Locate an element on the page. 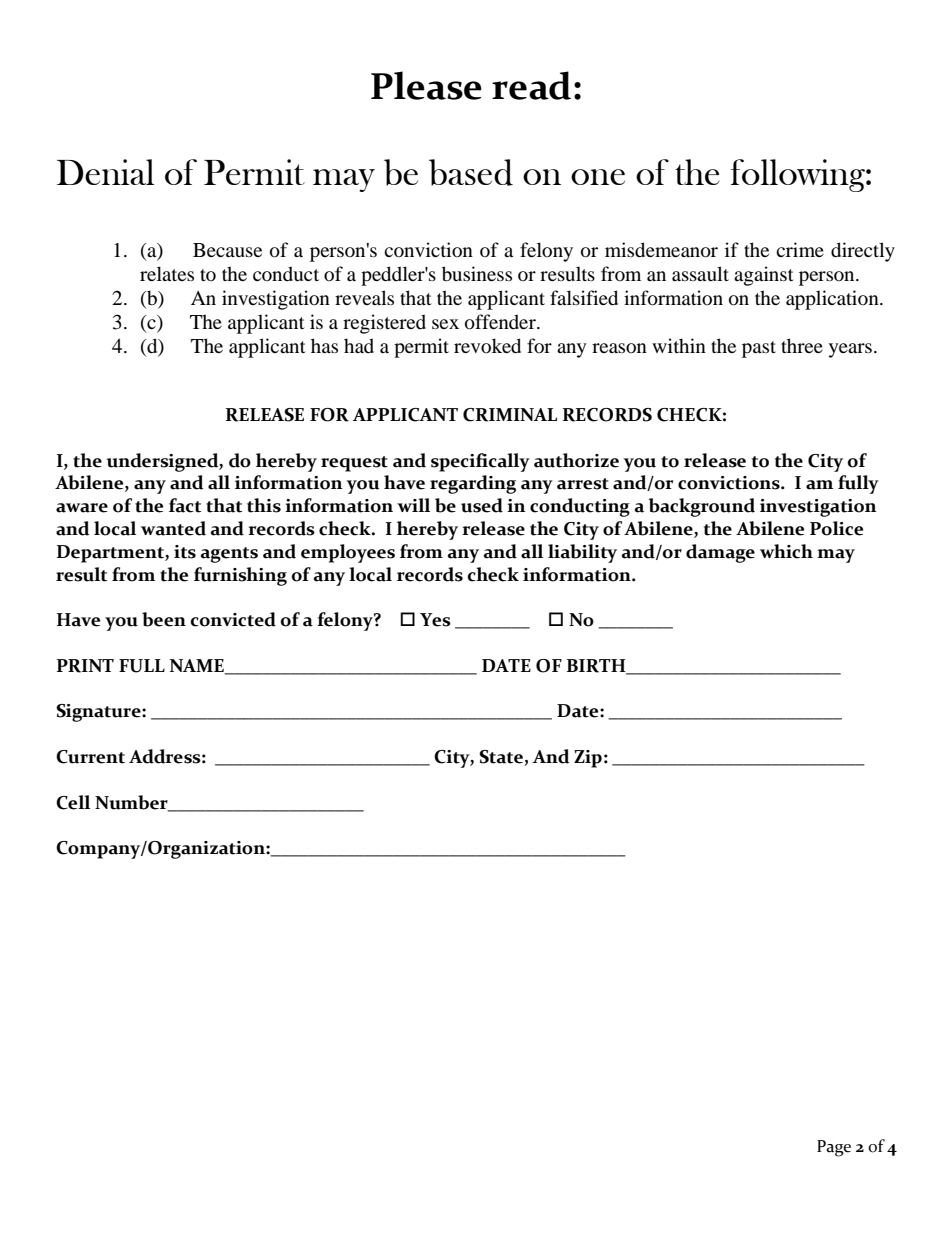 The width and height of the image is (952, 1233). one is located at coordinates (598, 177).
